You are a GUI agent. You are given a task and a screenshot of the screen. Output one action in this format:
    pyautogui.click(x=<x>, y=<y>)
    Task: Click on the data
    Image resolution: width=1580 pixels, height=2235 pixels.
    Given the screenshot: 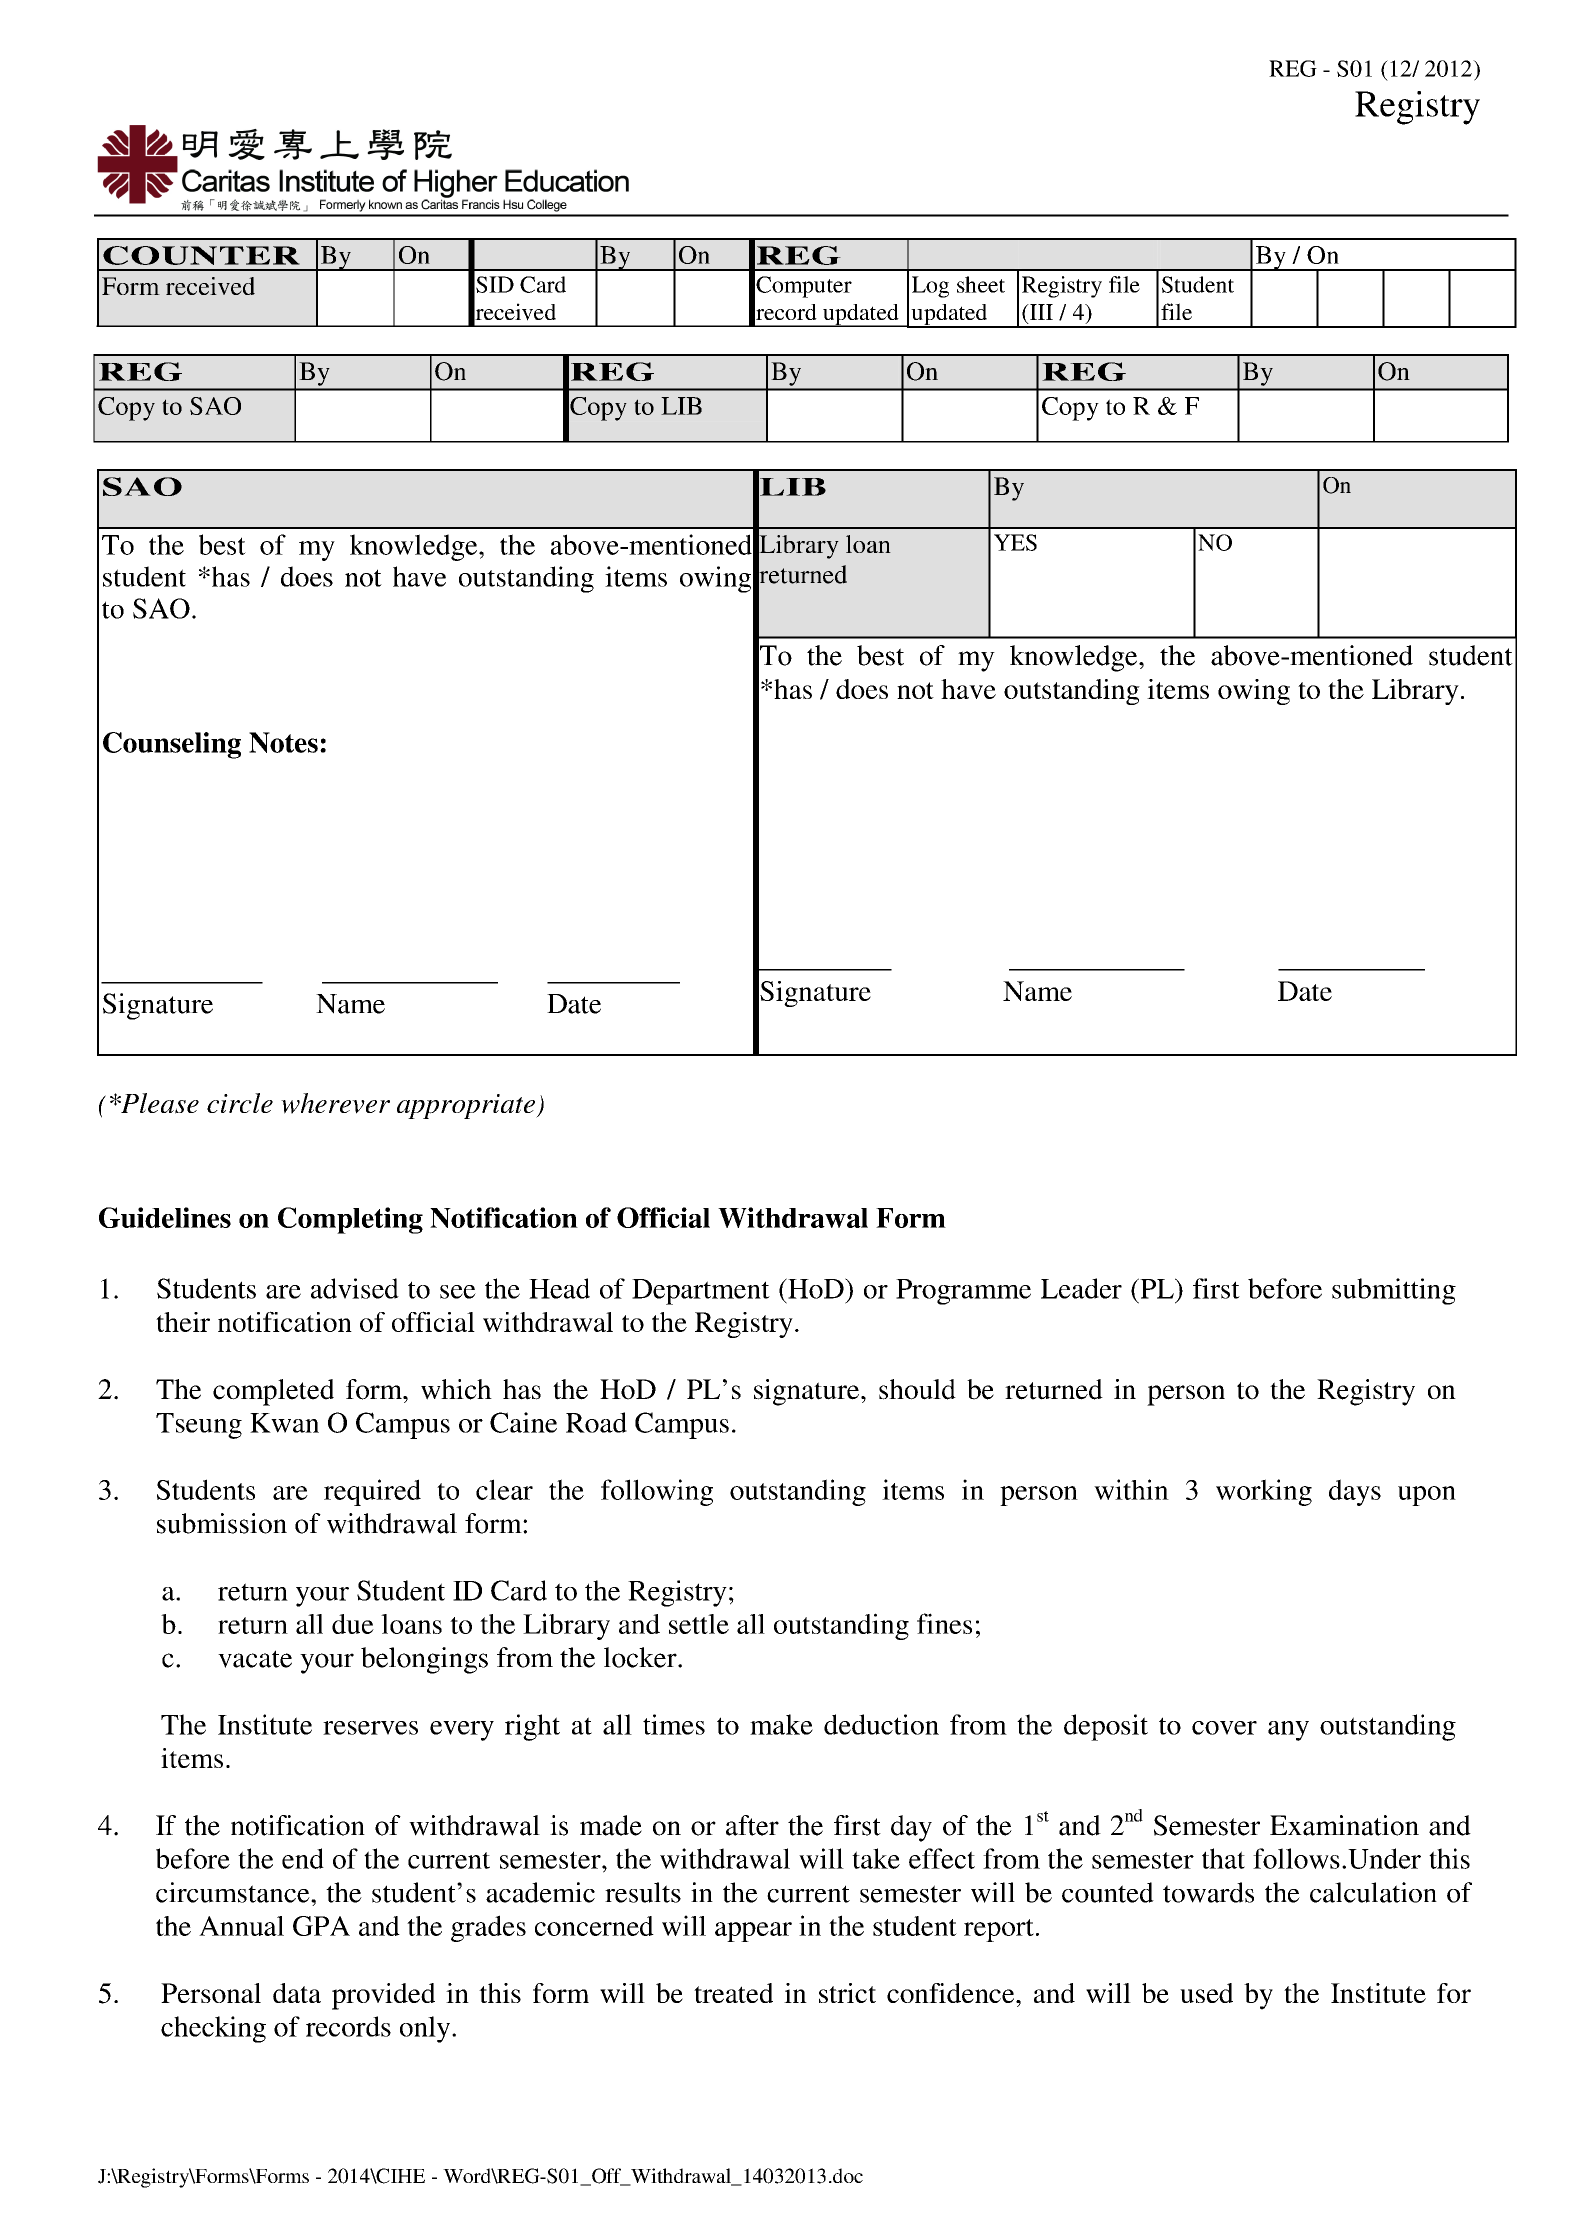 What is the action you would take?
    pyautogui.click(x=297, y=1993)
